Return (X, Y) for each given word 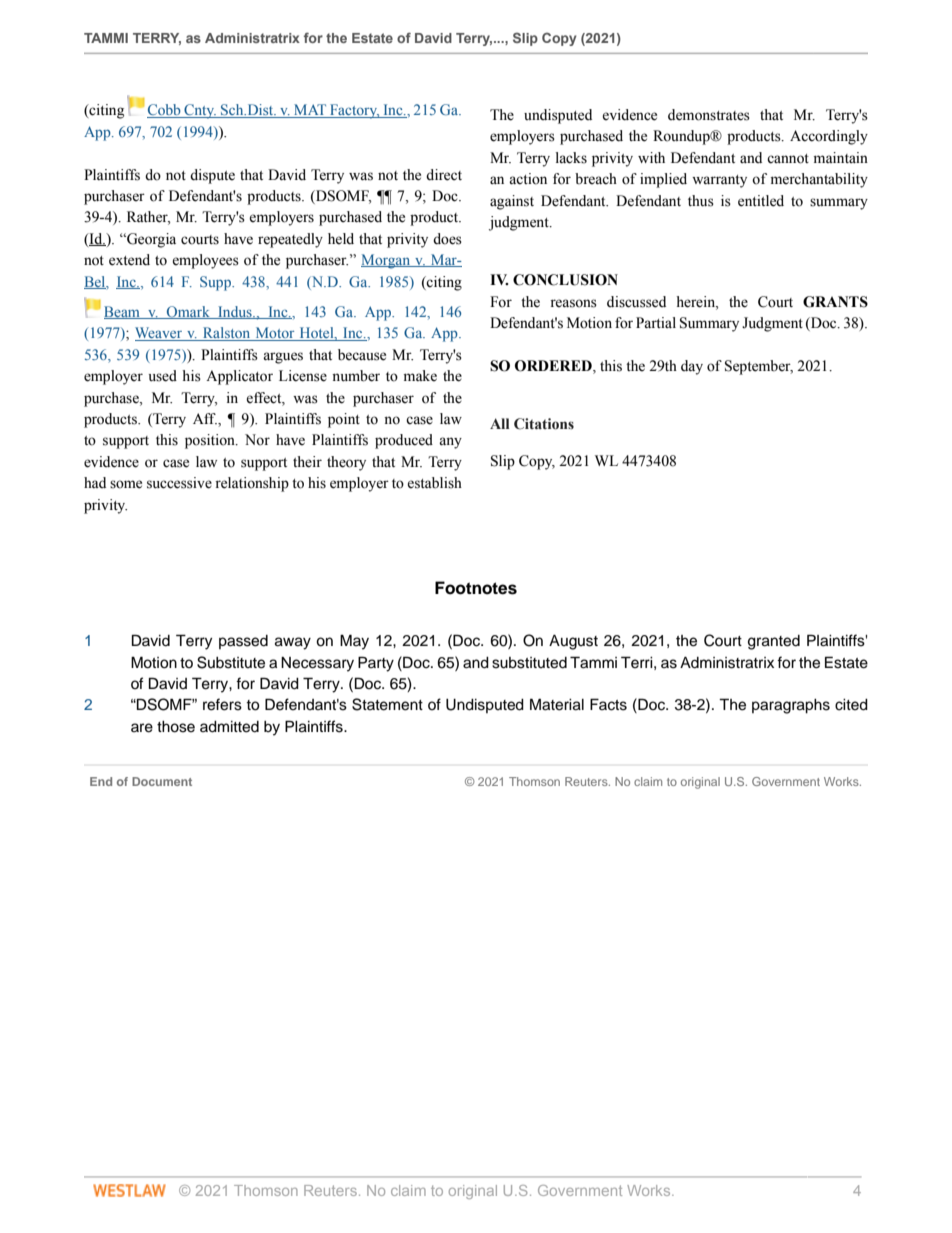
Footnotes (476, 588)
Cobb (165, 111)
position (211, 441)
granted (774, 642)
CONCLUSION (565, 280)
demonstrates (709, 115)
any (450, 443)
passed (243, 642)
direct (444, 175)
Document (162, 781)
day (692, 367)
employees (205, 261)
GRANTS (835, 302)
